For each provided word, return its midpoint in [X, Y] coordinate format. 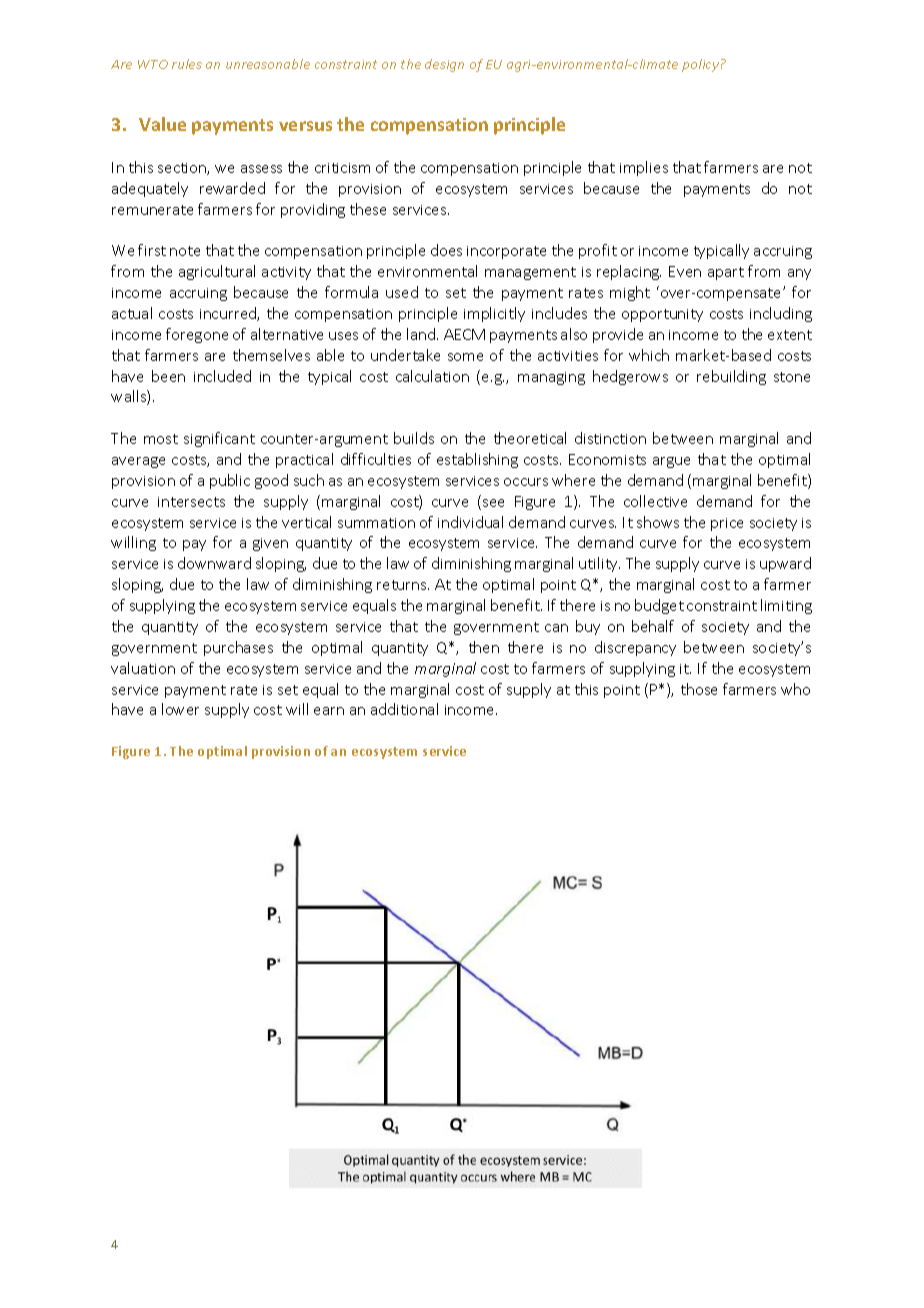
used [402, 292]
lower [180, 709]
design [444, 65]
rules [187, 64]
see [493, 503]
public [230, 481]
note [185, 251]
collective [655, 501]
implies [644, 168]
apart [726, 273]
